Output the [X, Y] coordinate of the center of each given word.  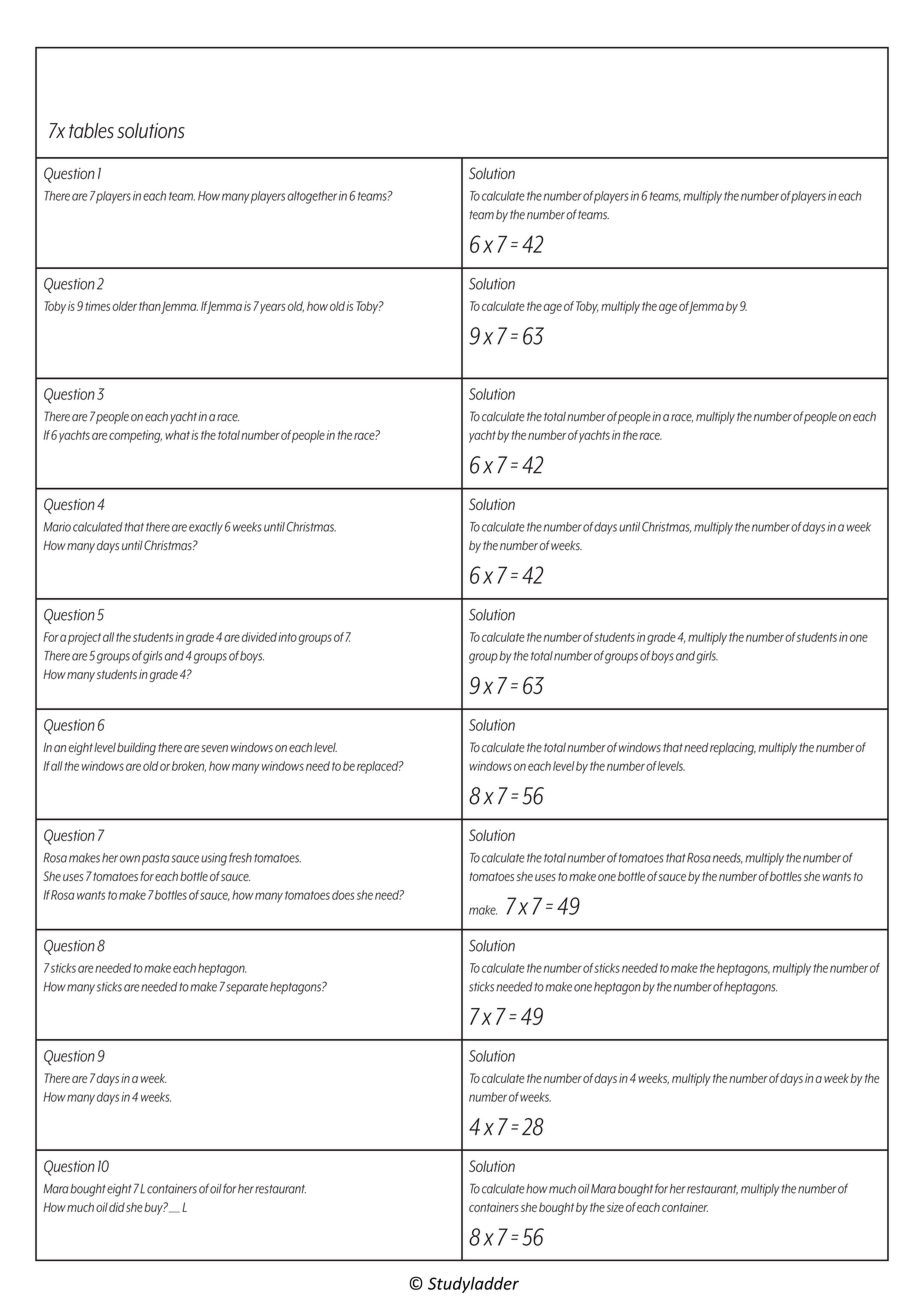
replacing [733, 748]
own [130, 859]
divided [259, 637]
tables [91, 131]
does [343, 895]
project [84, 638]
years [272, 308]
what [177, 435]
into [287, 637]
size [615, 1207]
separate [247, 988]
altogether [312, 197]
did [117, 1207]
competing [135, 436]
